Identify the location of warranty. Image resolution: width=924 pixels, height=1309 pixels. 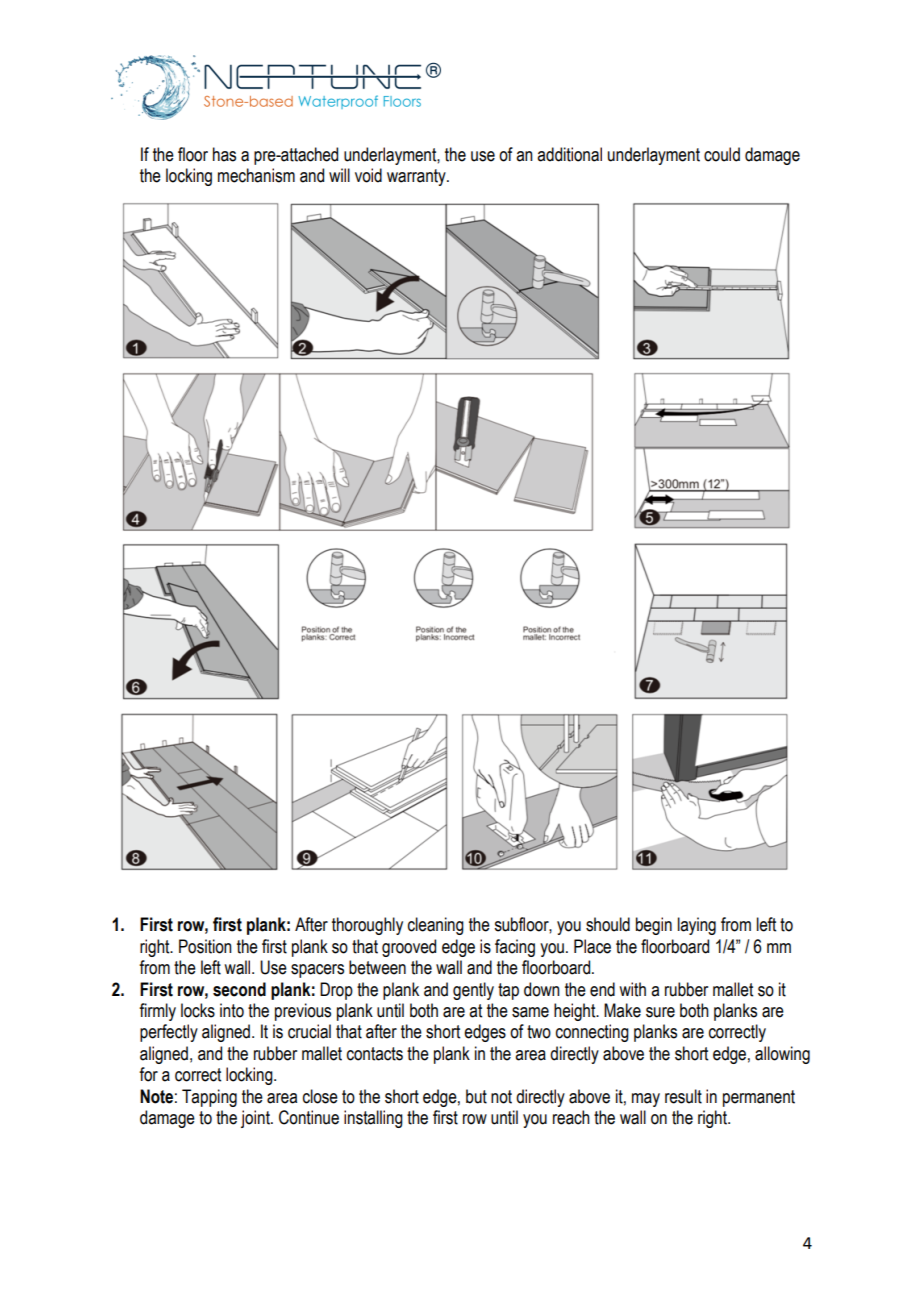
(417, 177).
